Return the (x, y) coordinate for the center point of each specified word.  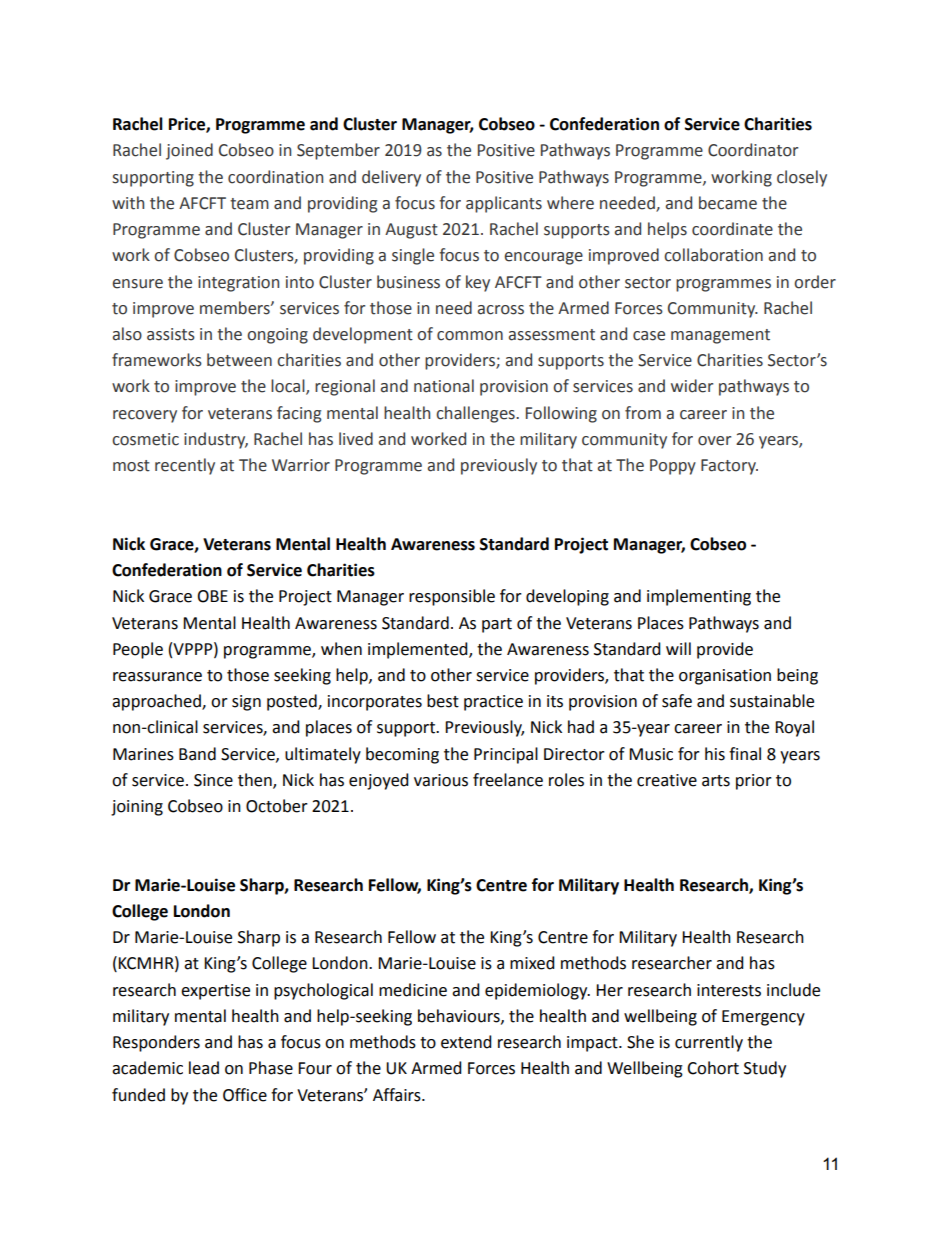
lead (204, 1068)
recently (185, 466)
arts (716, 781)
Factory (729, 467)
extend (466, 1042)
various (441, 780)
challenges (476, 414)
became (728, 203)
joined (189, 151)
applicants (504, 204)
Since (213, 780)
